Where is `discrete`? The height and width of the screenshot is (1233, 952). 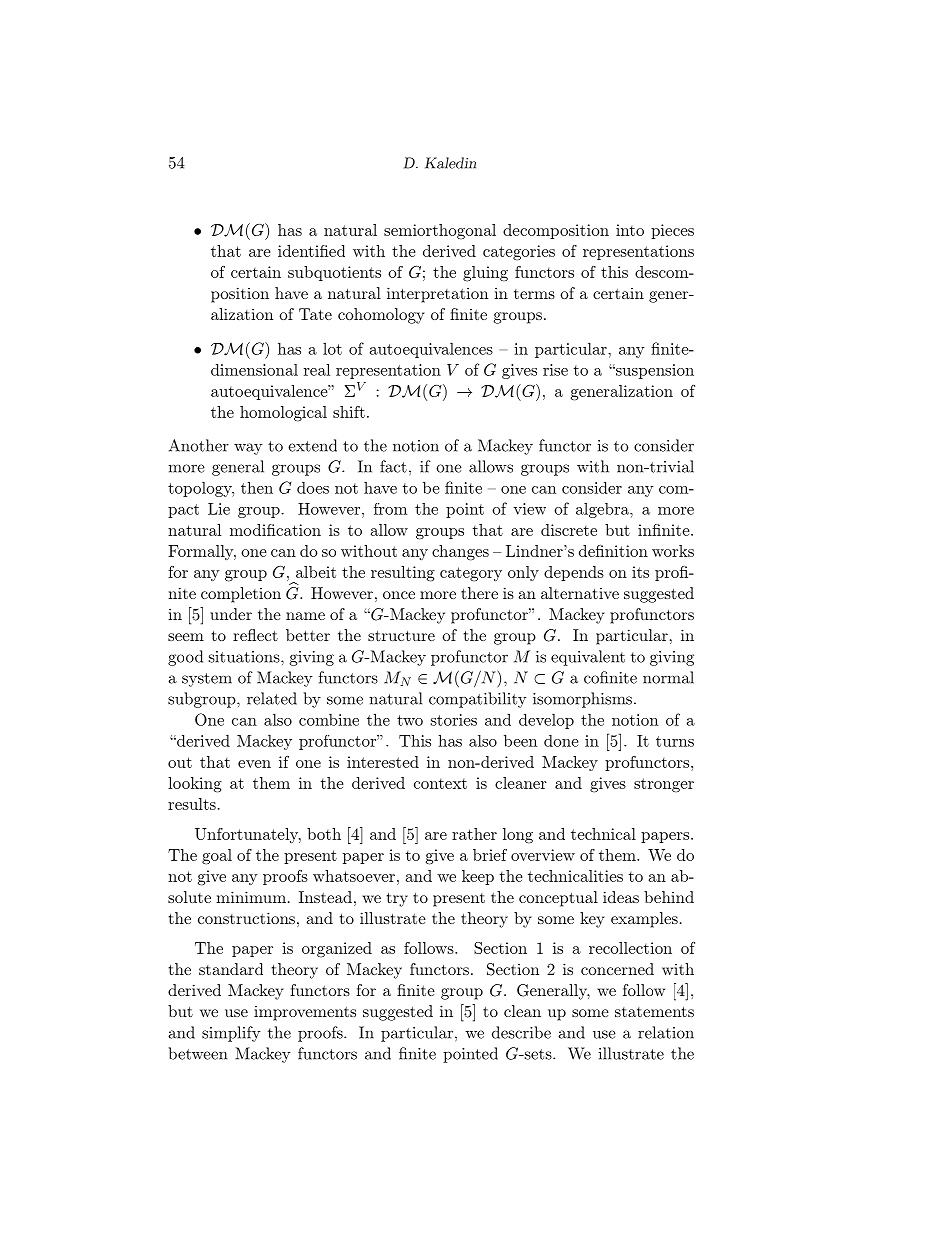
discrete is located at coordinates (569, 530).
